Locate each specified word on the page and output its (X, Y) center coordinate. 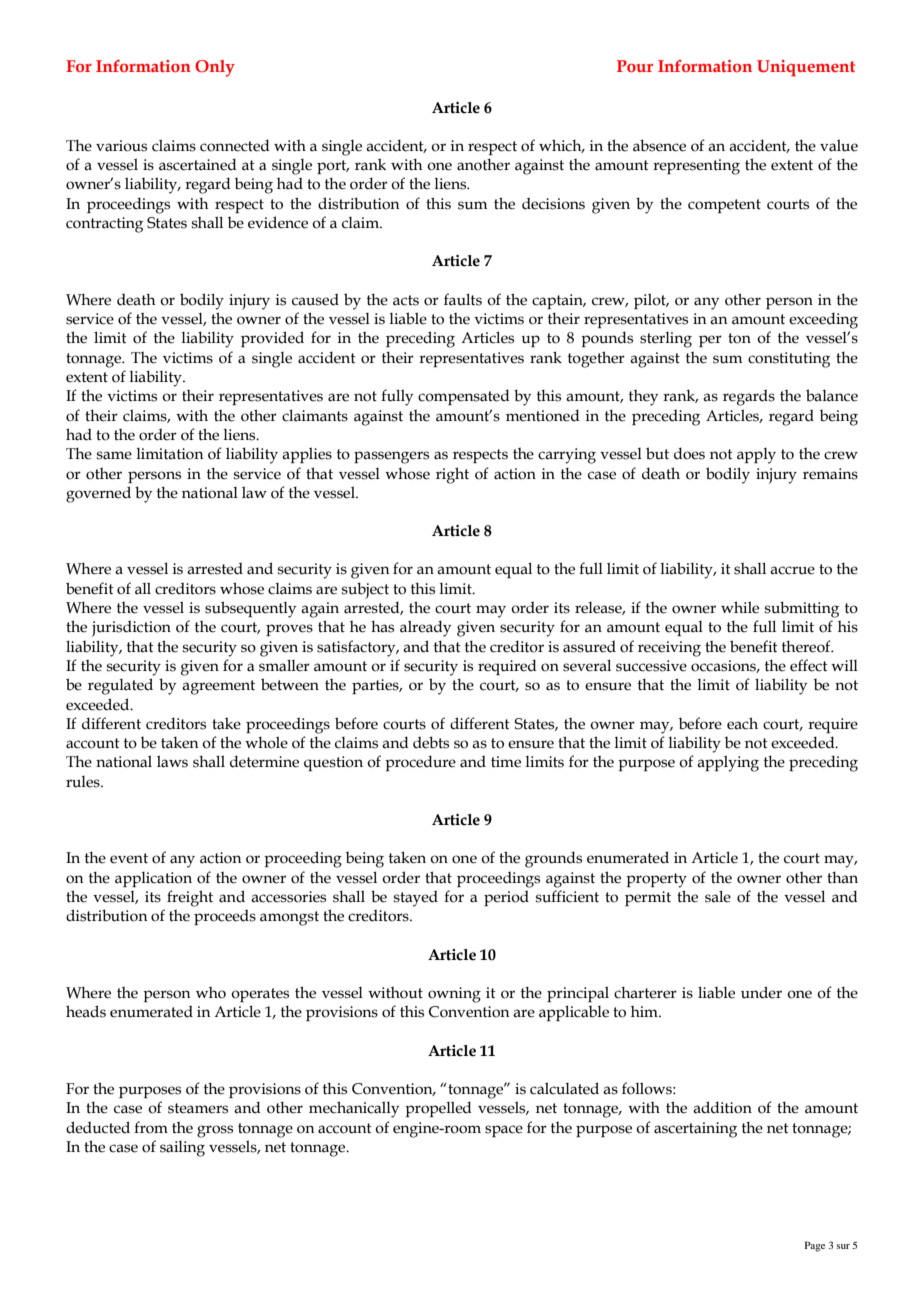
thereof (807, 646)
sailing (182, 1149)
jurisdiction (131, 628)
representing (696, 167)
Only (215, 68)
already (425, 628)
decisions (553, 203)
